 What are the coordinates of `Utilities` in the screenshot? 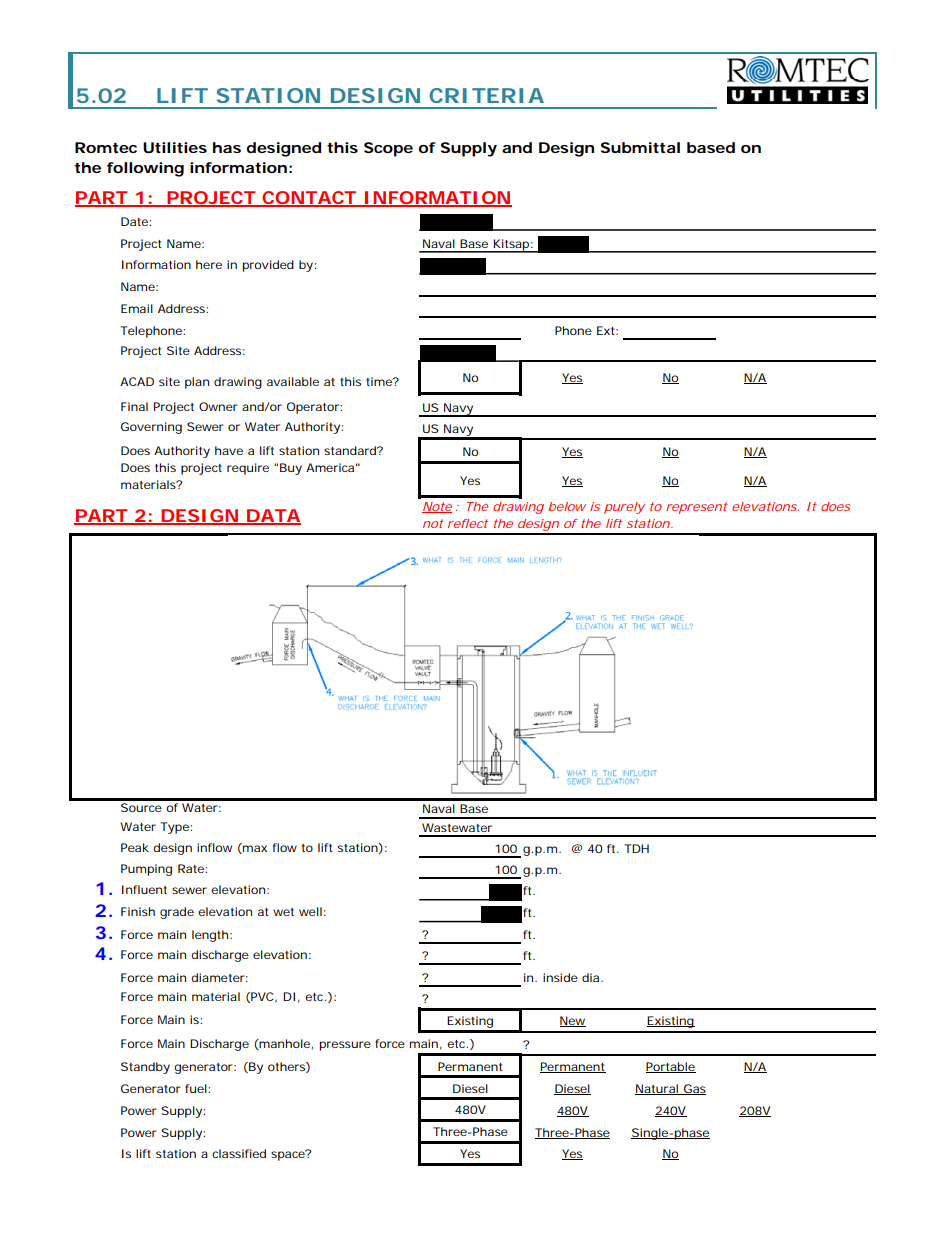 It's located at (175, 147).
